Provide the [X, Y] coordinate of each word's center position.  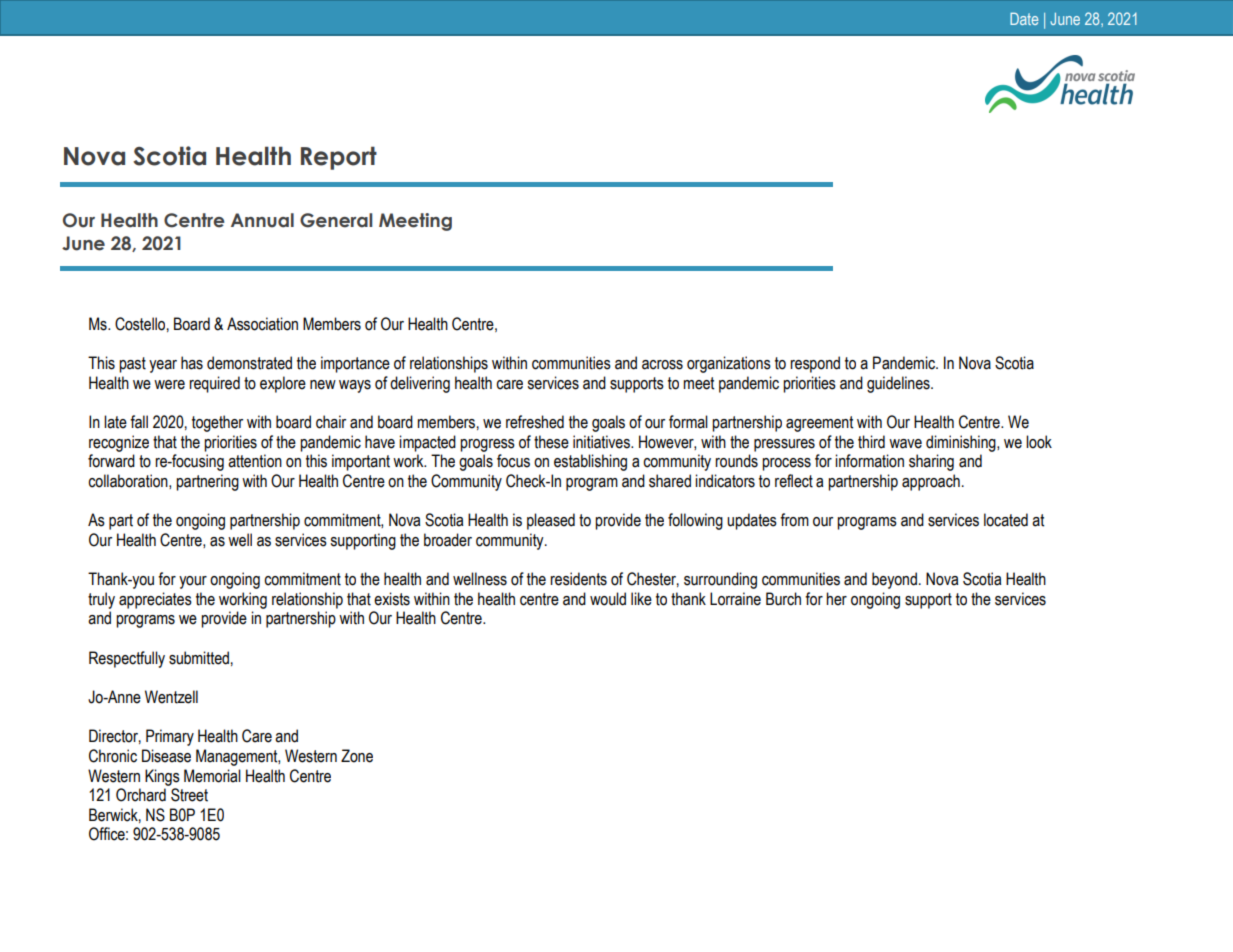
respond [815, 364]
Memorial [212, 776]
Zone [357, 756]
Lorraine [735, 599]
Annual [262, 220]
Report [339, 158]
